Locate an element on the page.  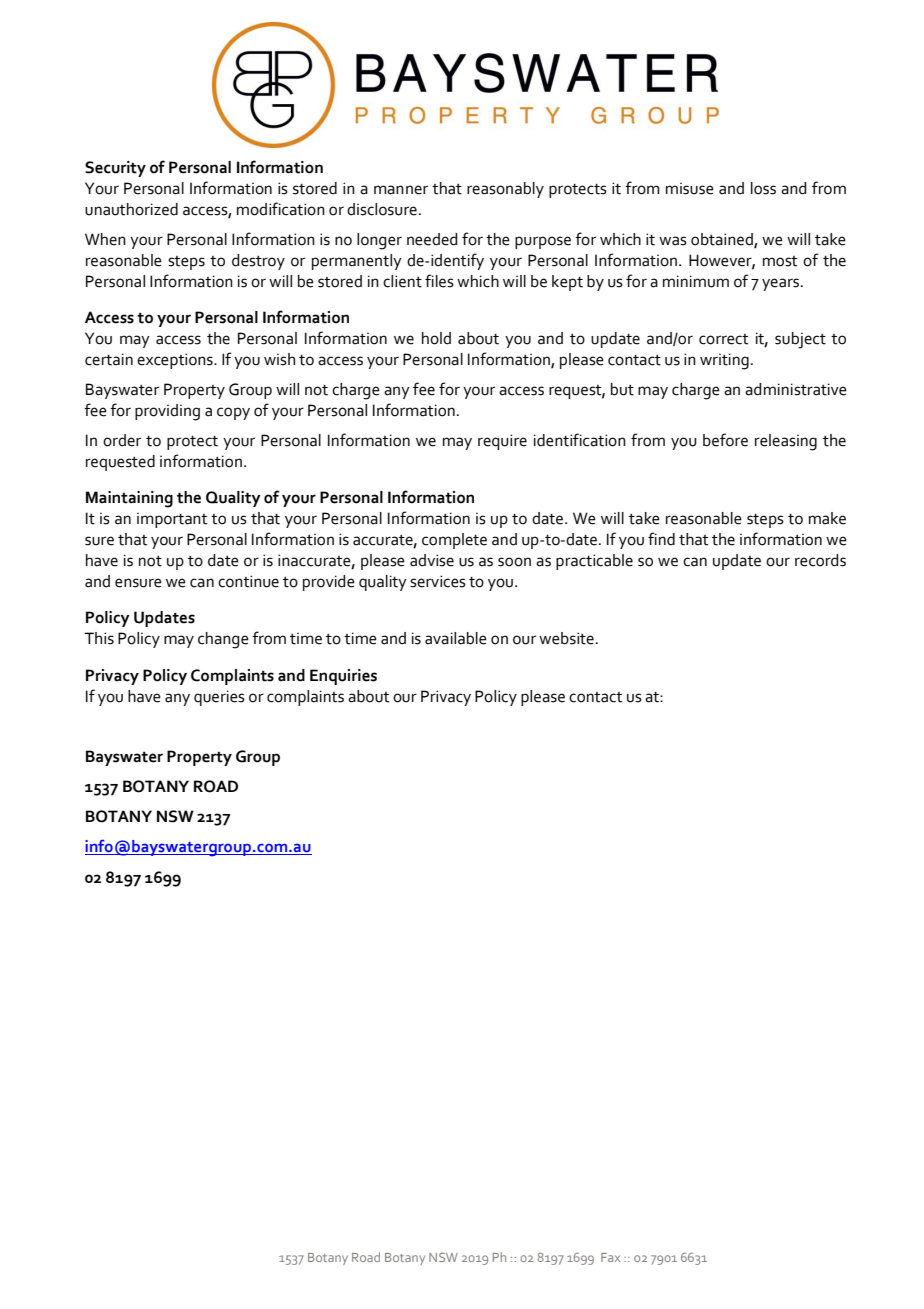
available is located at coordinates (456, 638).
